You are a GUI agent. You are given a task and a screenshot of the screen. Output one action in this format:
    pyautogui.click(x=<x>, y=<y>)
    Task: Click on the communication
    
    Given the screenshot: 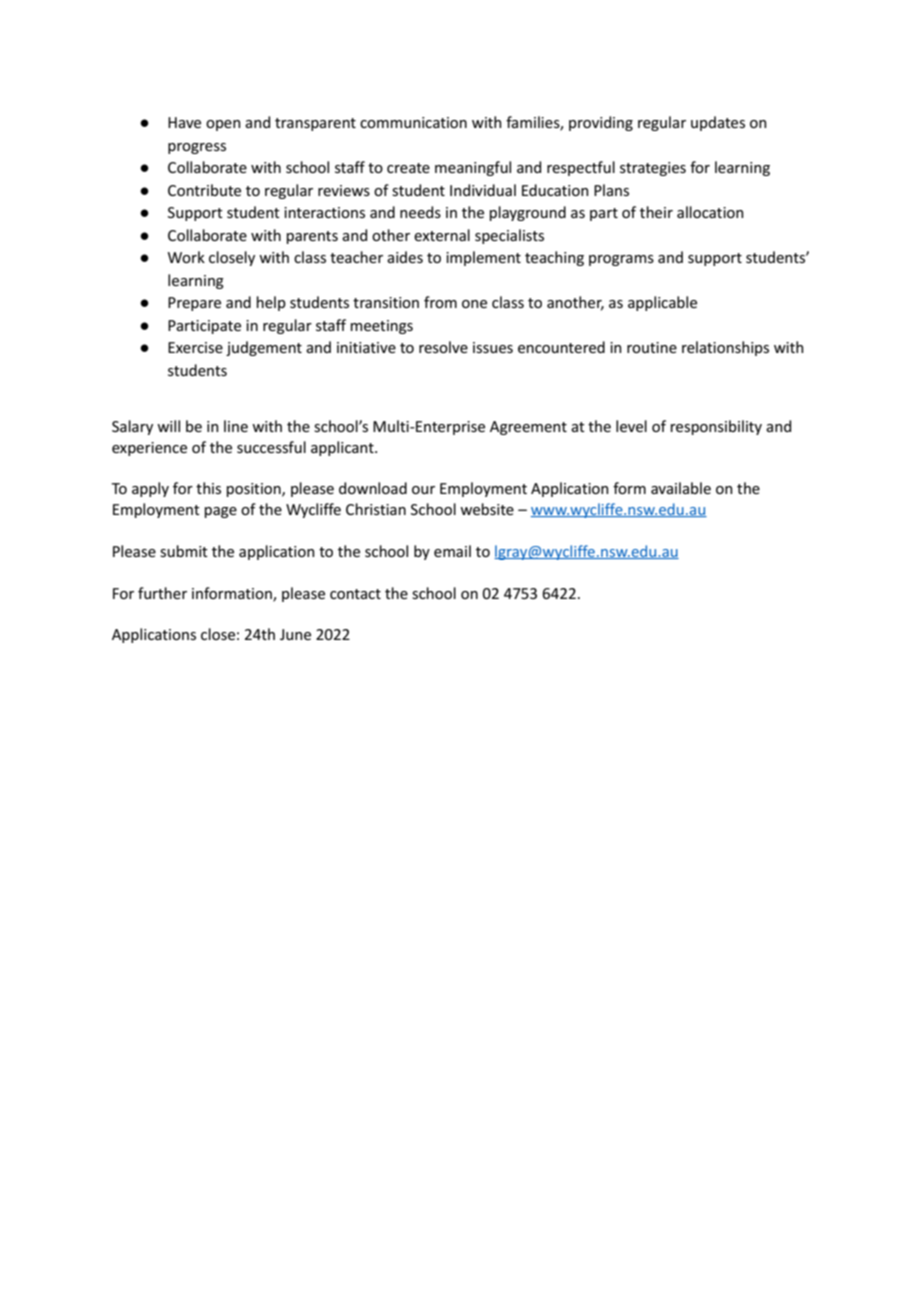 What is the action you would take?
    pyautogui.click(x=413, y=122)
